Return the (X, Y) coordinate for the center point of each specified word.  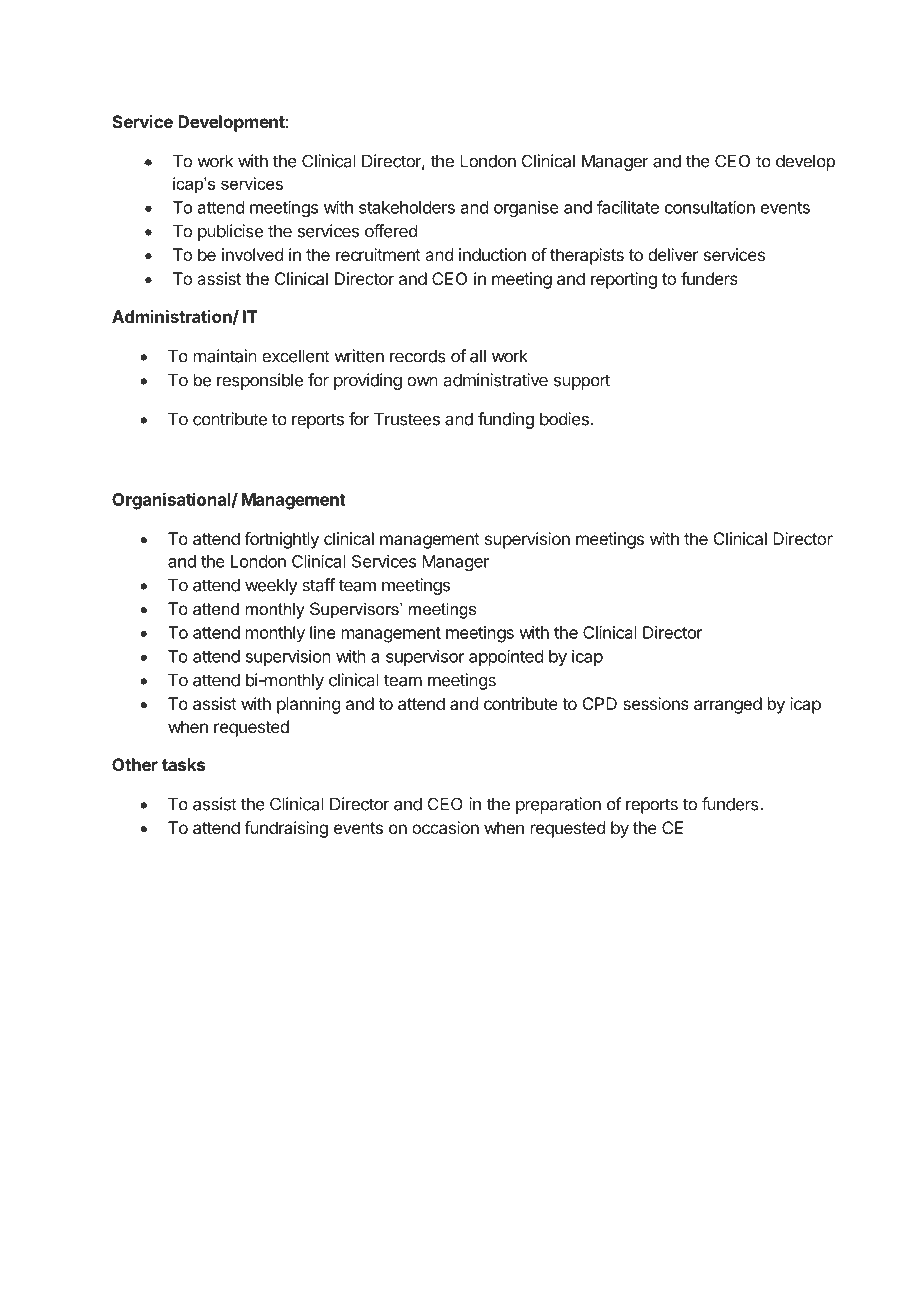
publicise (230, 232)
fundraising (286, 829)
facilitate (628, 207)
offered (391, 231)
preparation (558, 805)
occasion (445, 827)
